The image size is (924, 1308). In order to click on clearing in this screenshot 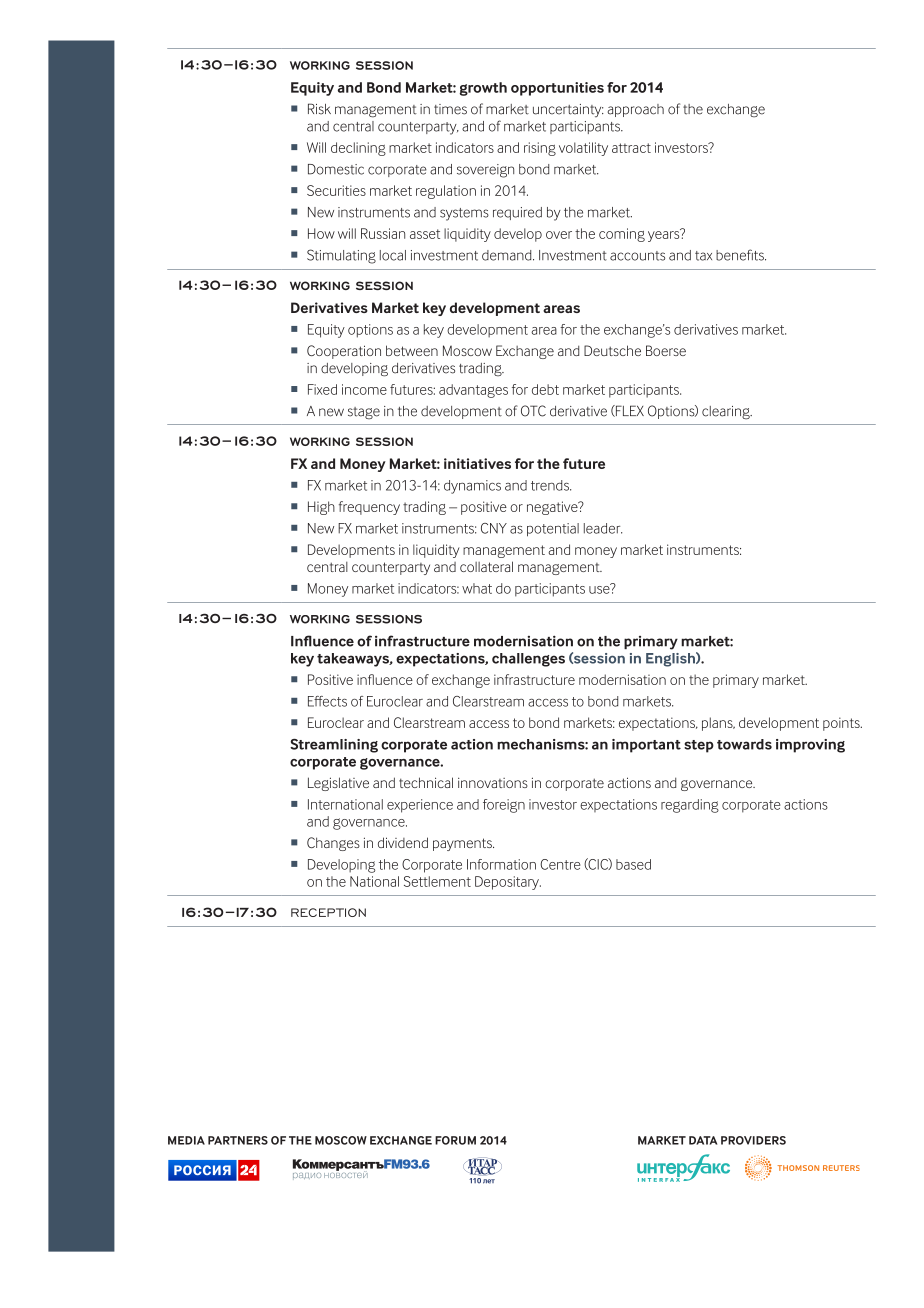, I will do `click(727, 413)`.
